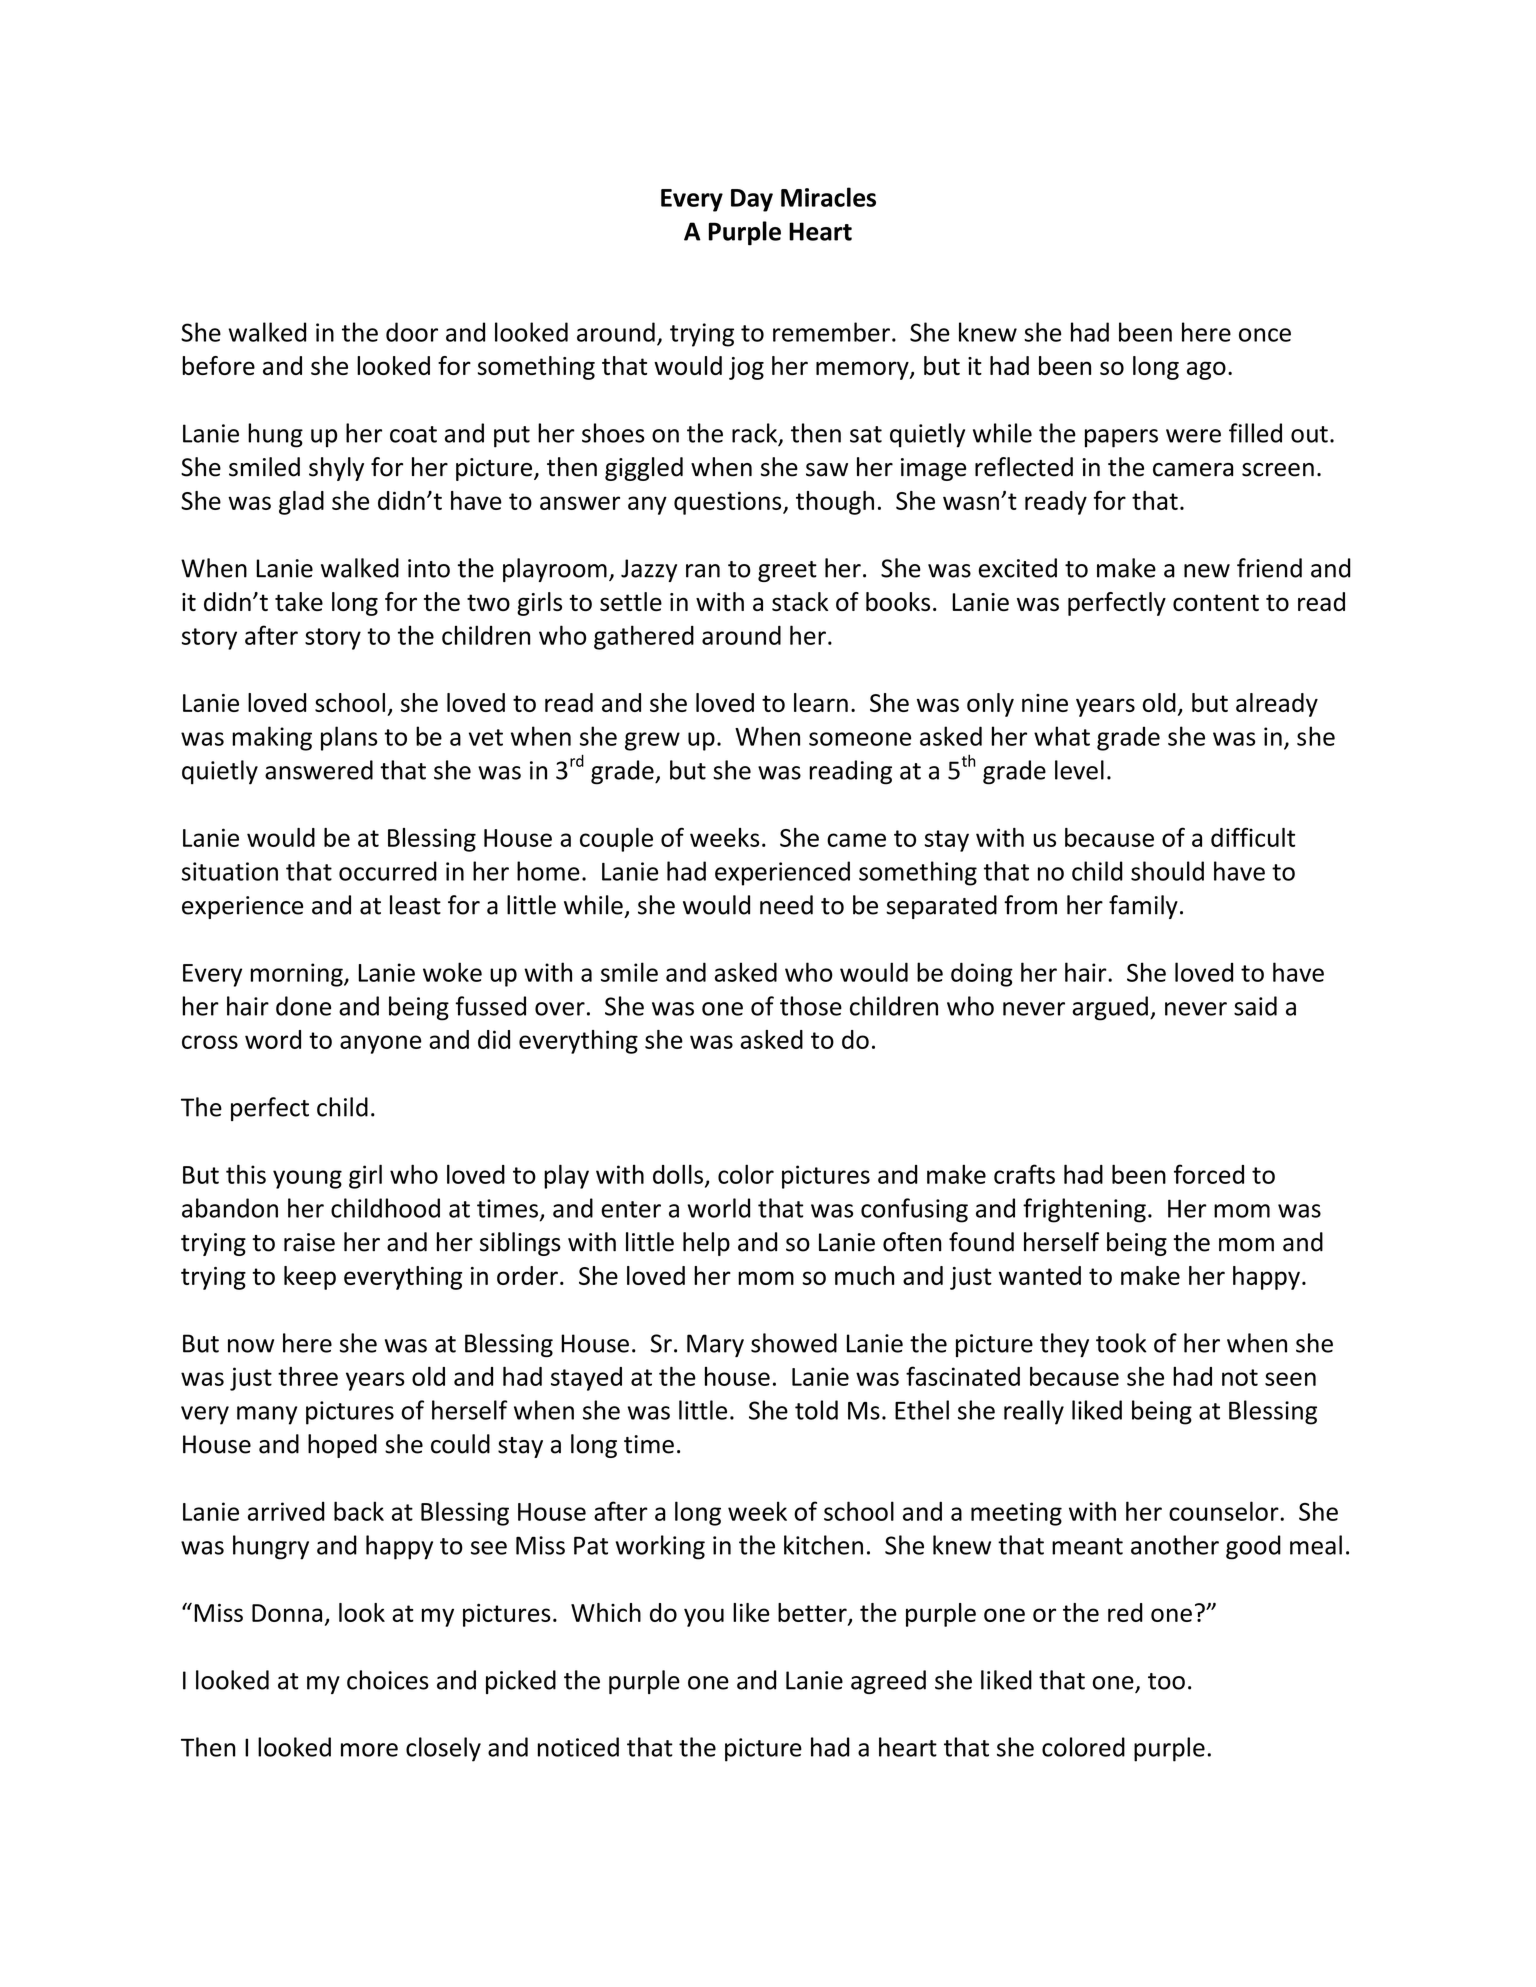 The height and width of the image is (1987, 1536). What do you see at coordinates (412, 332) in the image?
I see `door` at bounding box center [412, 332].
